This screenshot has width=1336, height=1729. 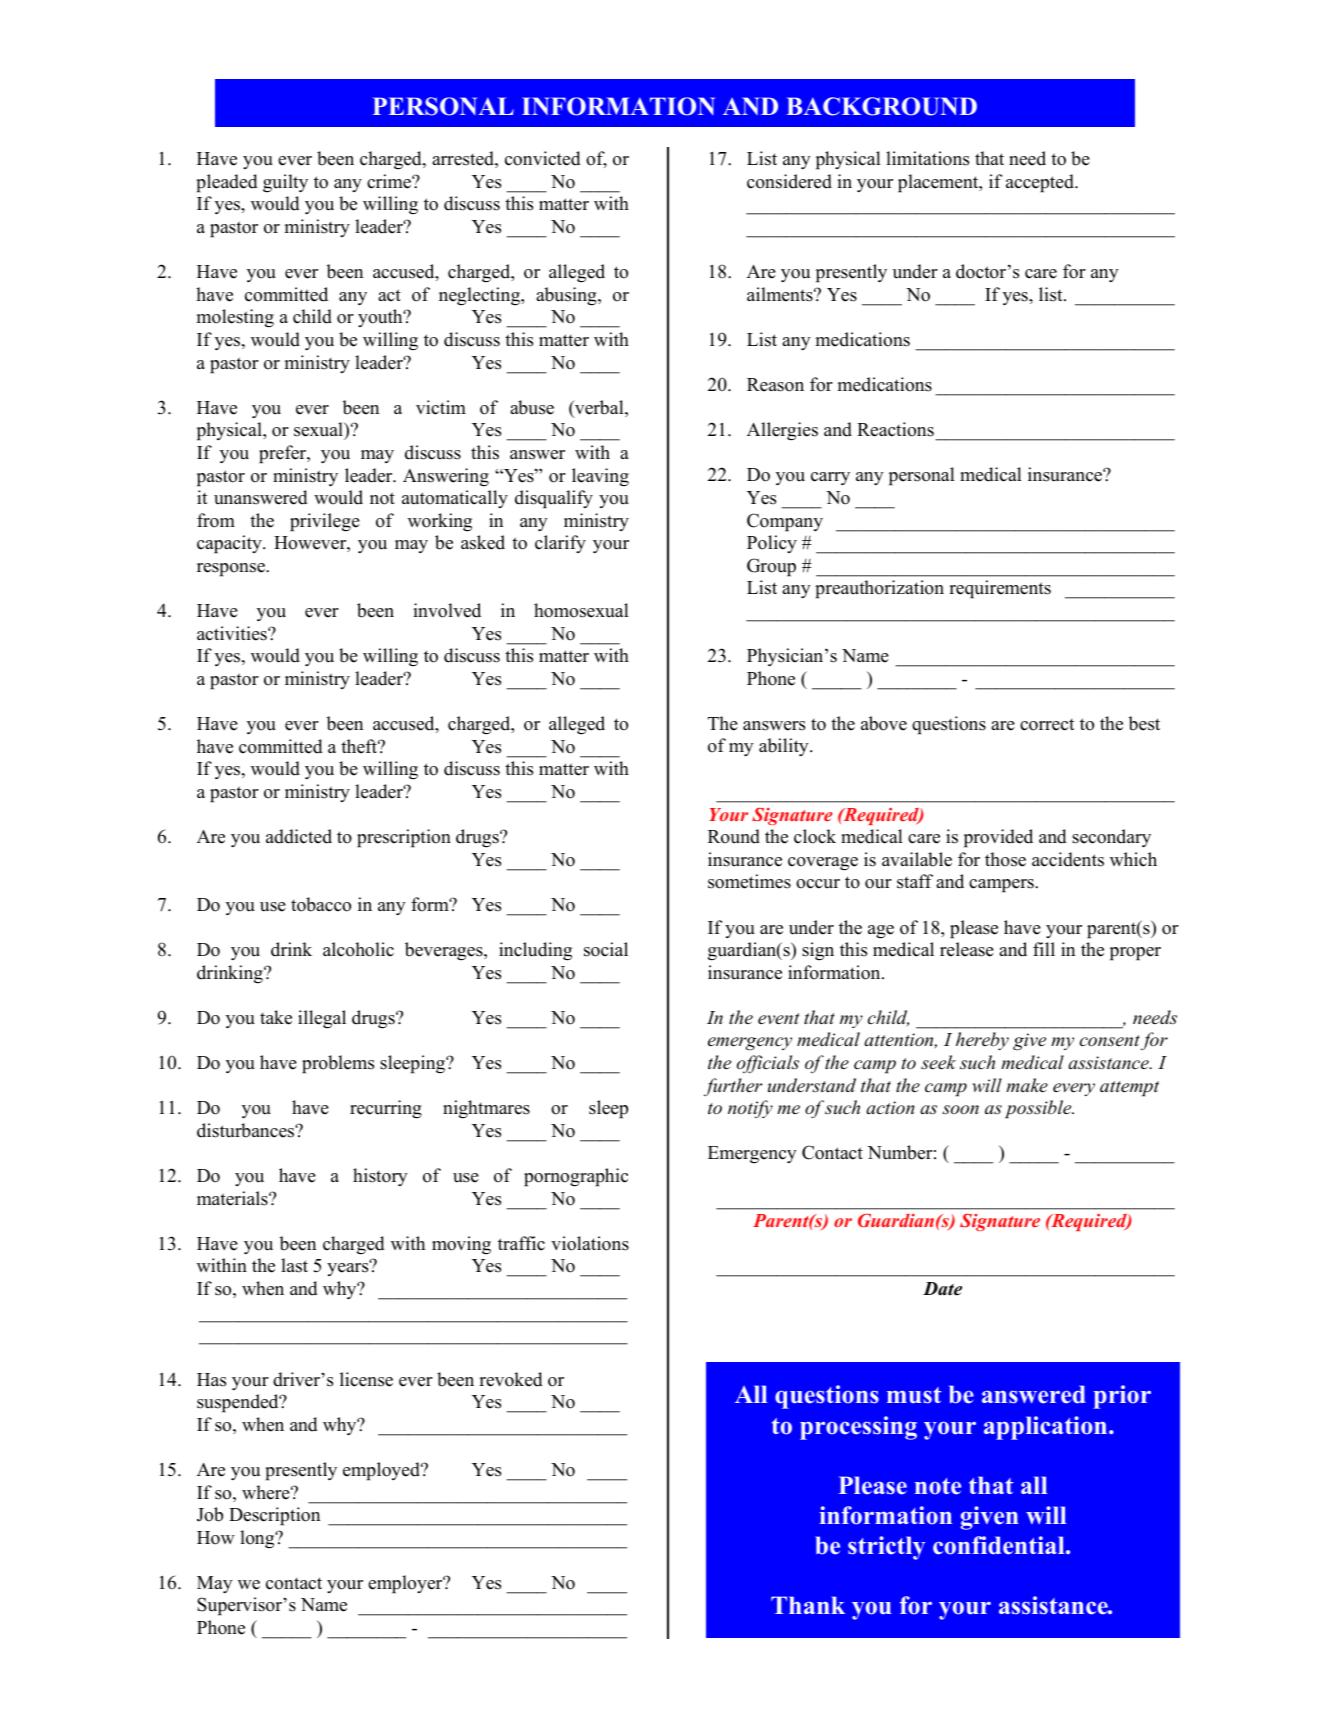 I want to click on Thank, so click(x=808, y=1605).
